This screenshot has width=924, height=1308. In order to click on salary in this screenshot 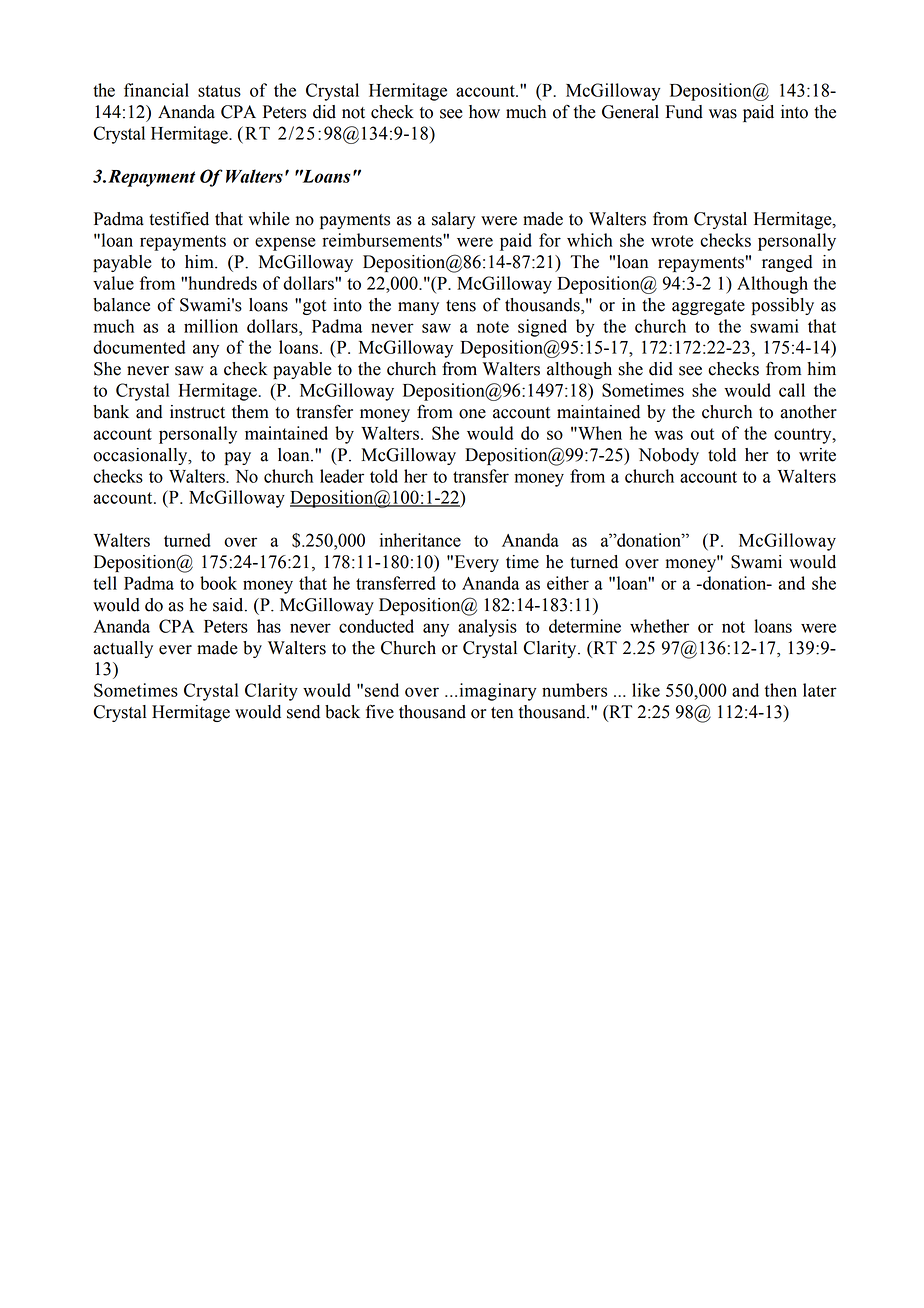, I will do `click(453, 220)`.
